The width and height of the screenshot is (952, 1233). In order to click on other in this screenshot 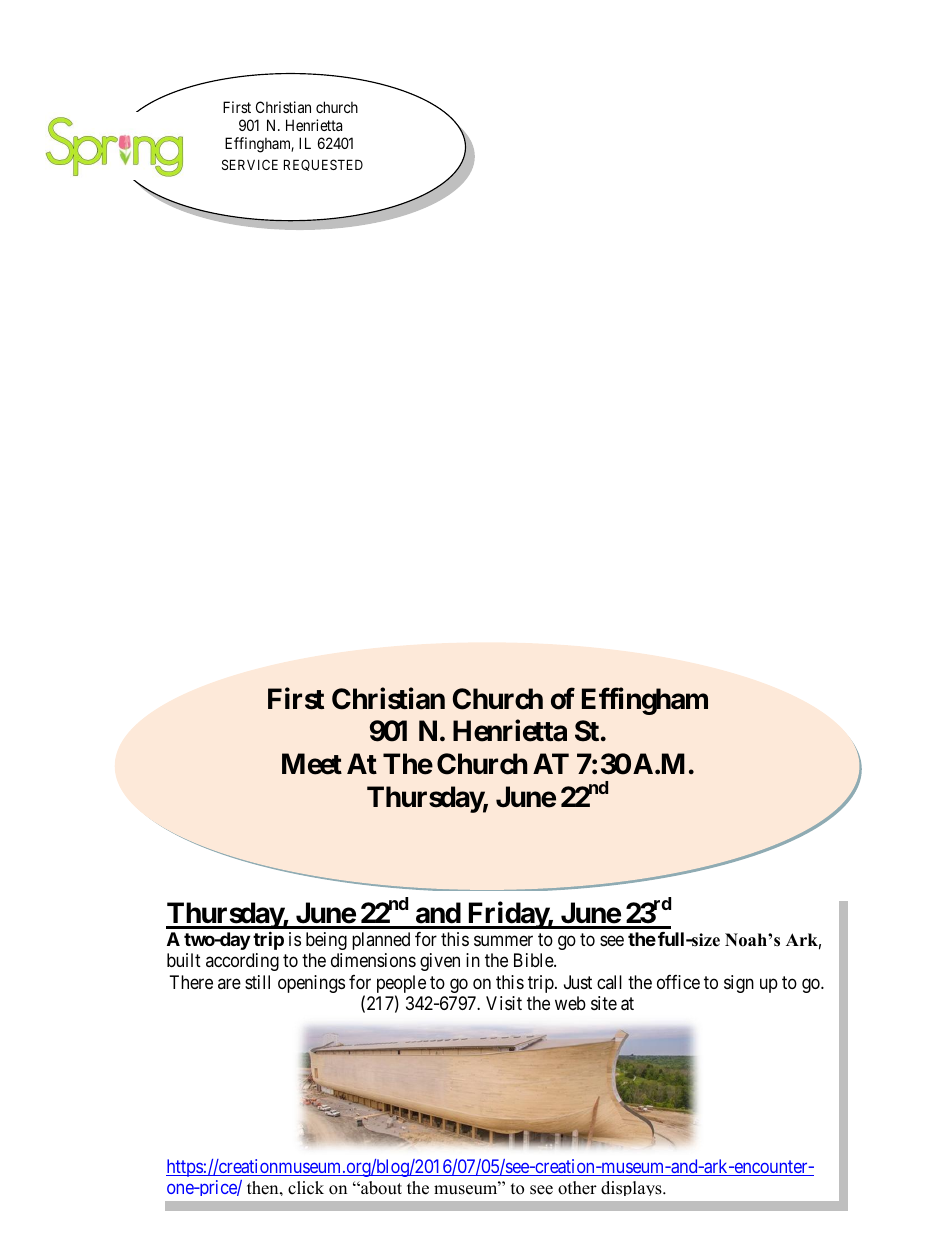, I will do `click(577, 1188)`.
